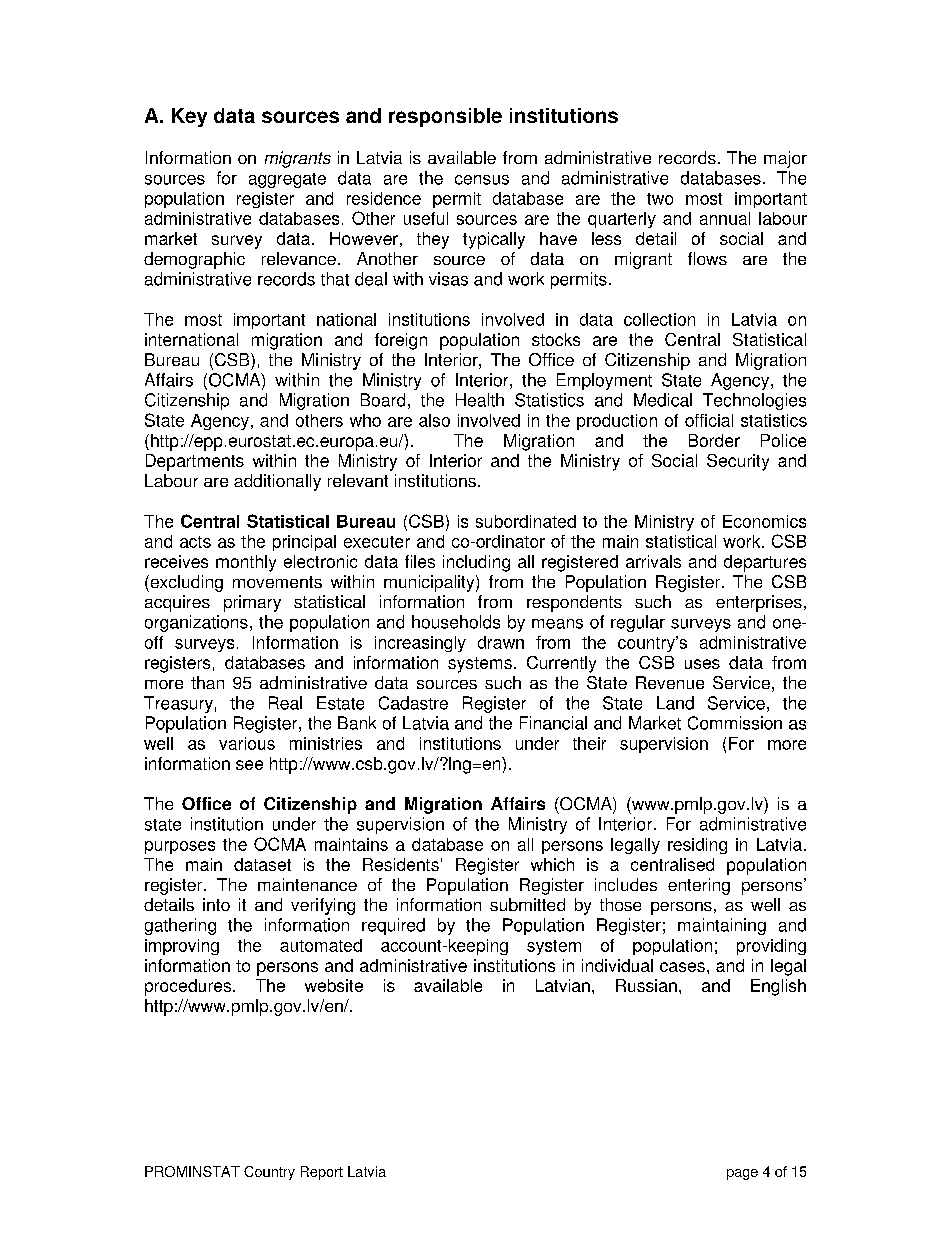  What do you see at coordinates (246, 563) in the screenshot?
I see `monthly` at bounding box center [246, 563].
